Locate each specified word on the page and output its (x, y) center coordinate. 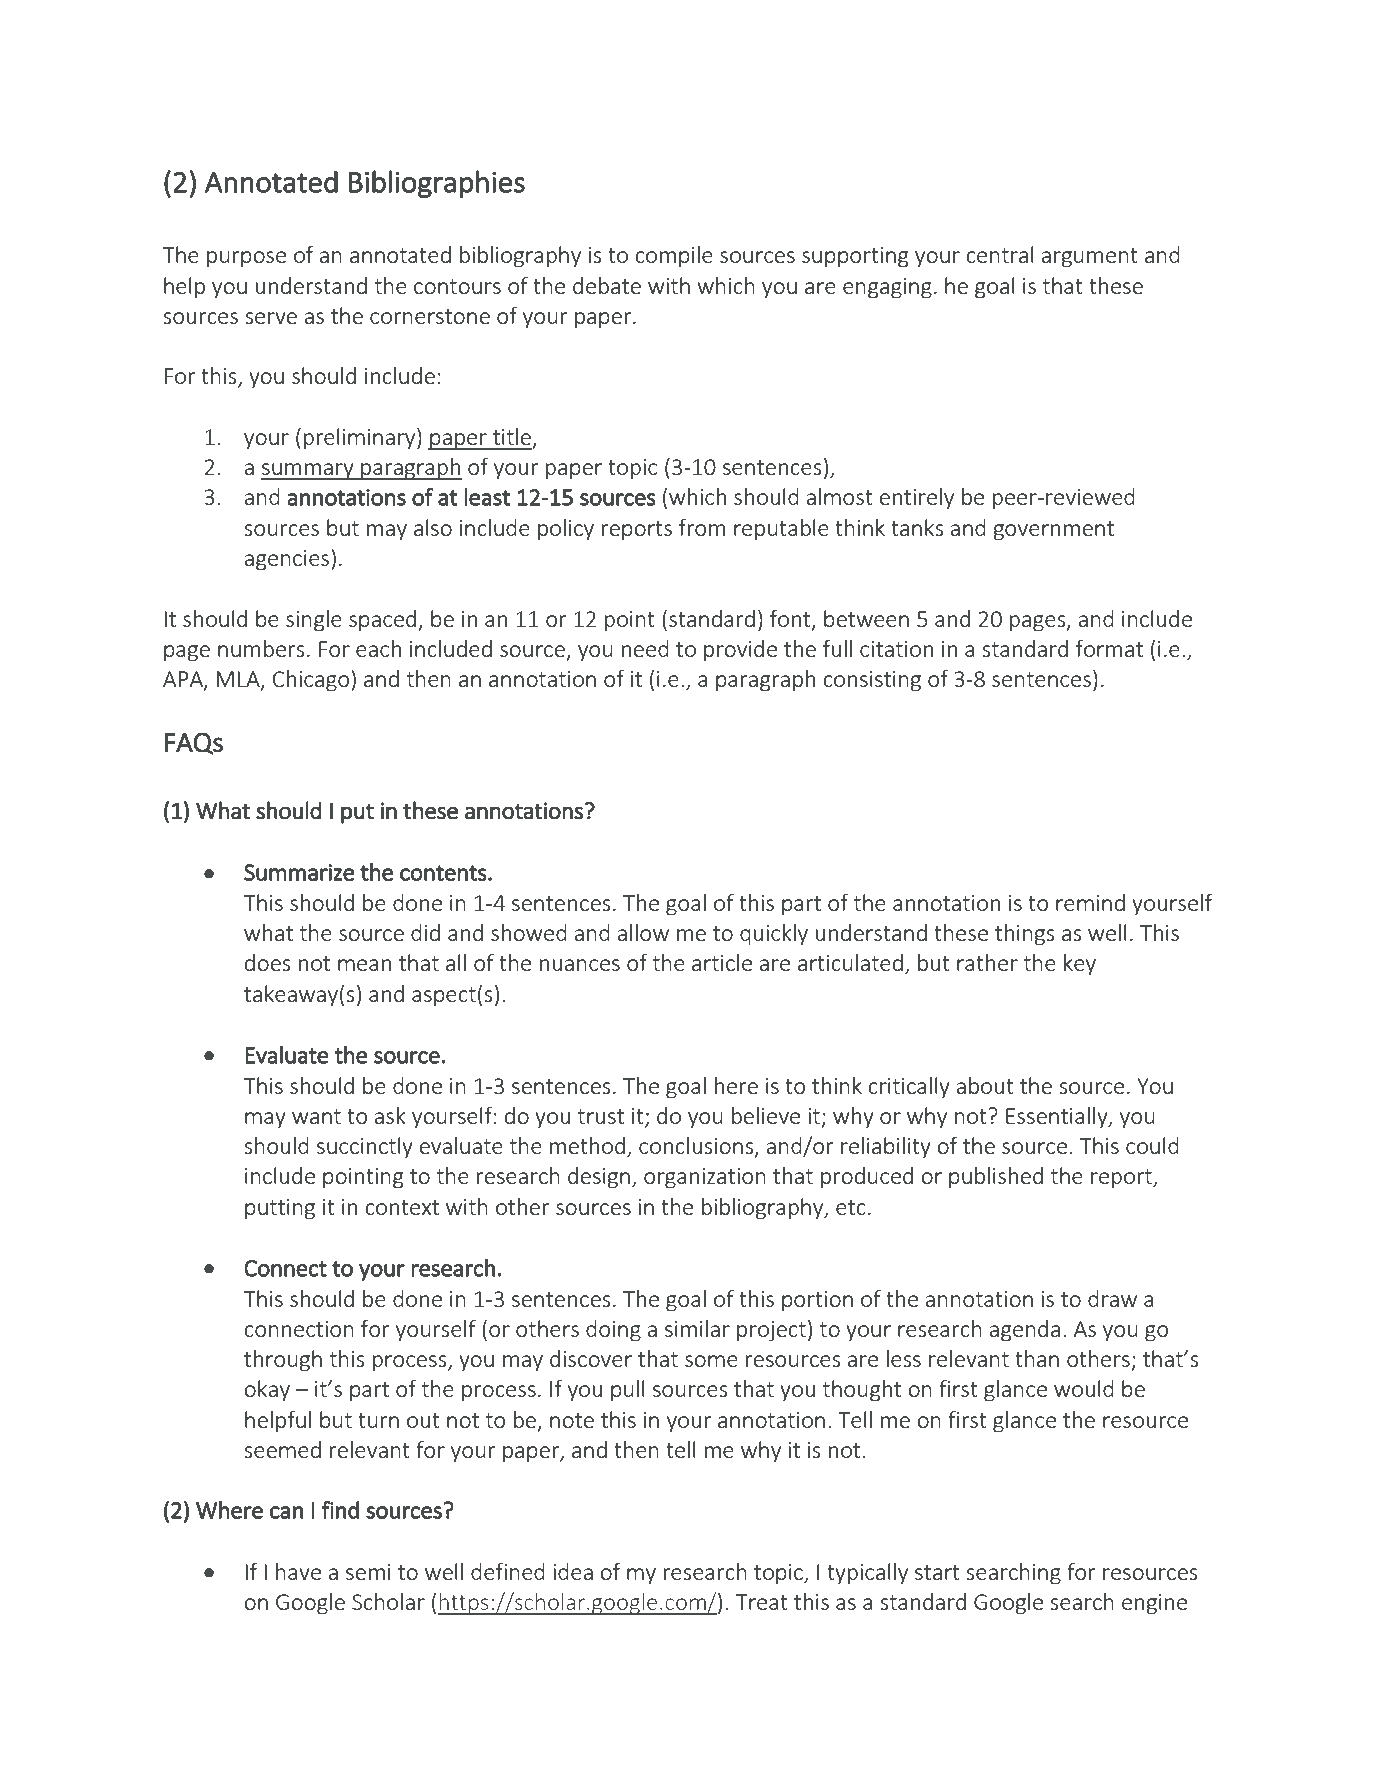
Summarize (299, 872)
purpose (246, 259)
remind (1090, 902)
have (298, 1571)
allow (643, 932)
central (1000, 254)
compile (674, 257)
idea (573, 1571)
